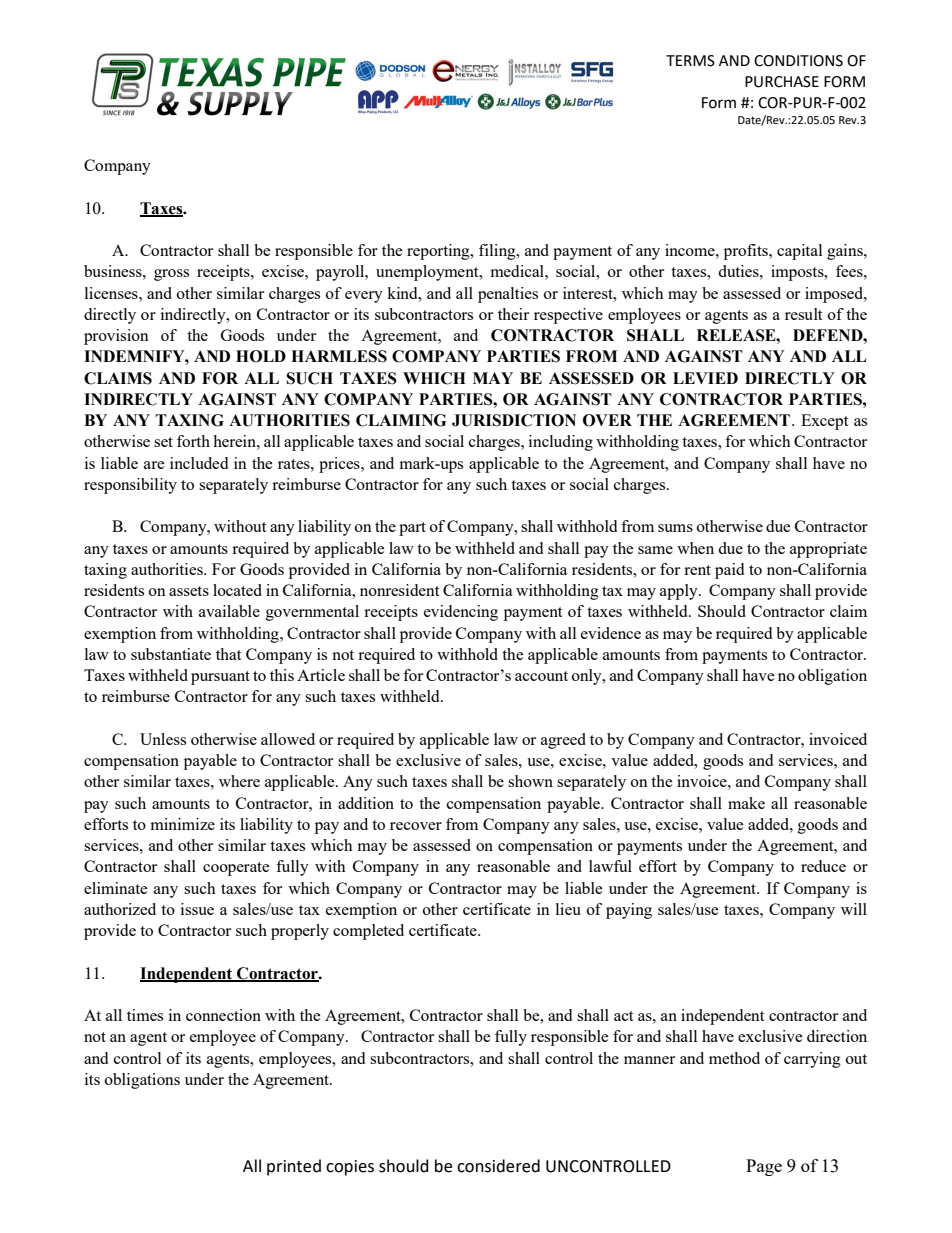 Image resolution: width=952 pixels, height=1233 pixels. I want to click on where, so click(239, 781).
